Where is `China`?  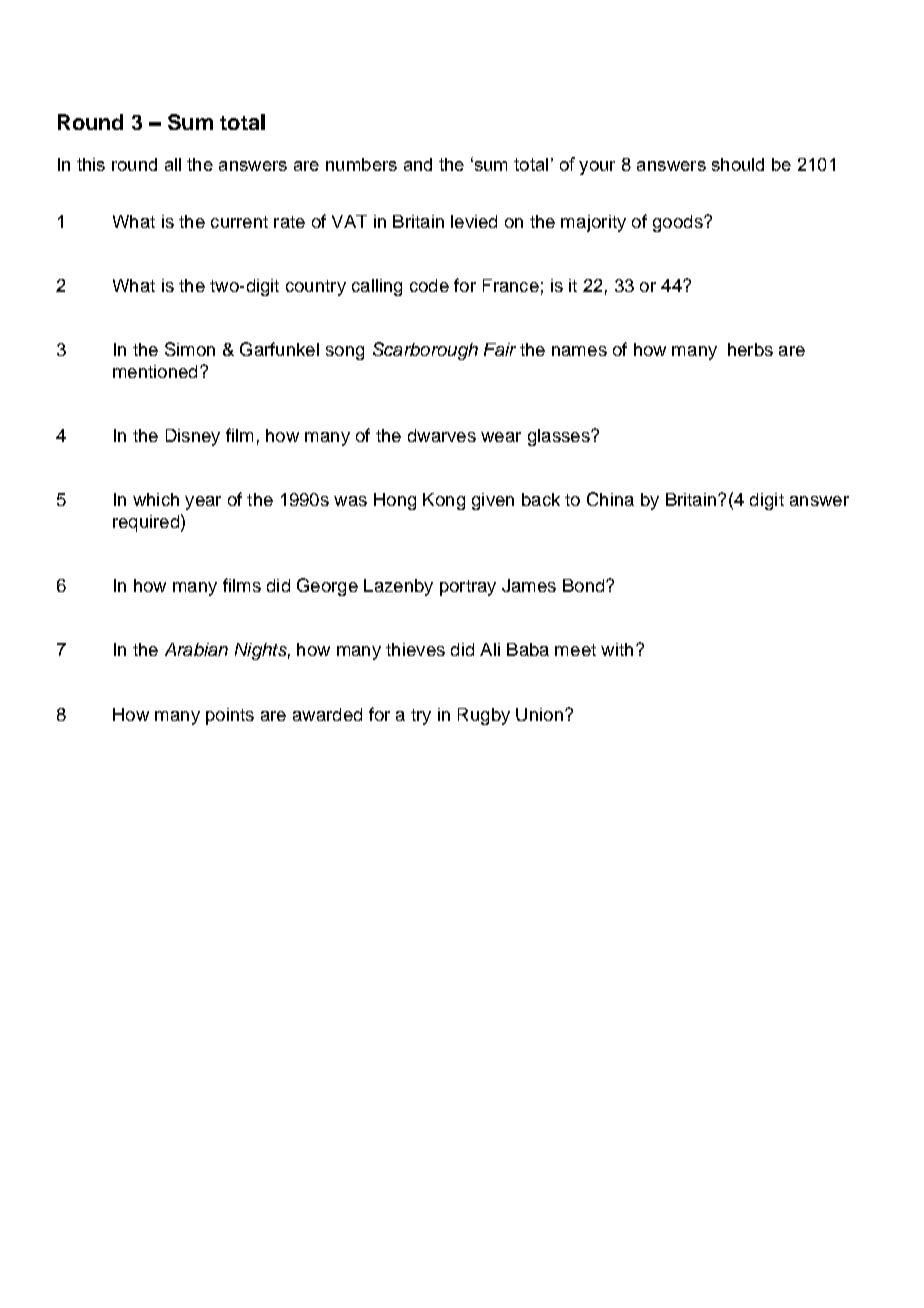 China is located at coordinates (610, 499).
